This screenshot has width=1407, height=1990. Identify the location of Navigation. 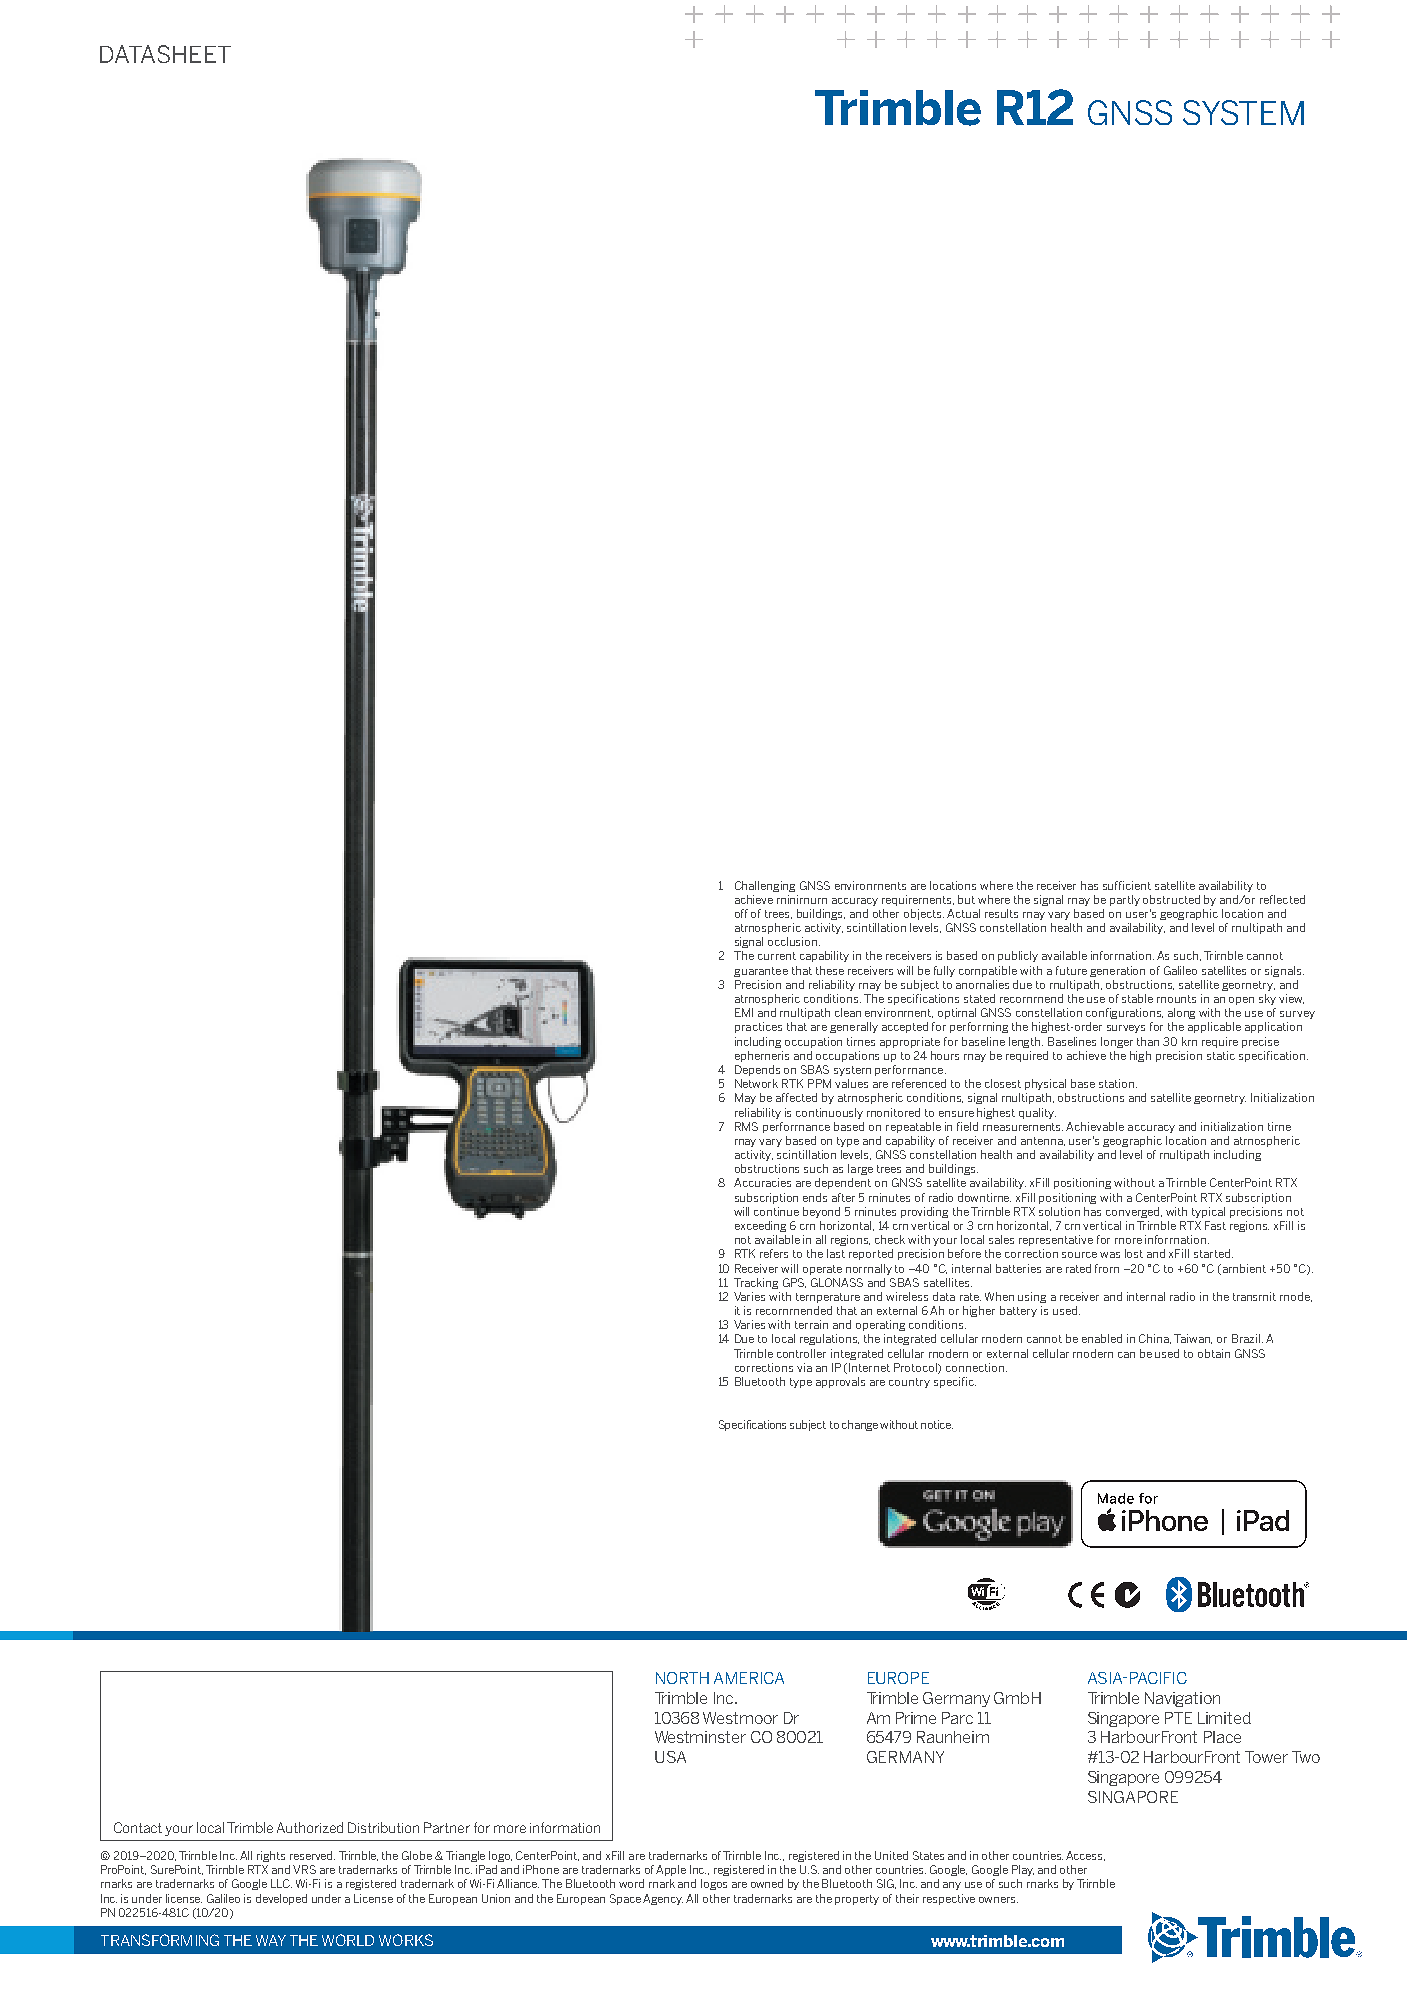
(1182, 1699).
